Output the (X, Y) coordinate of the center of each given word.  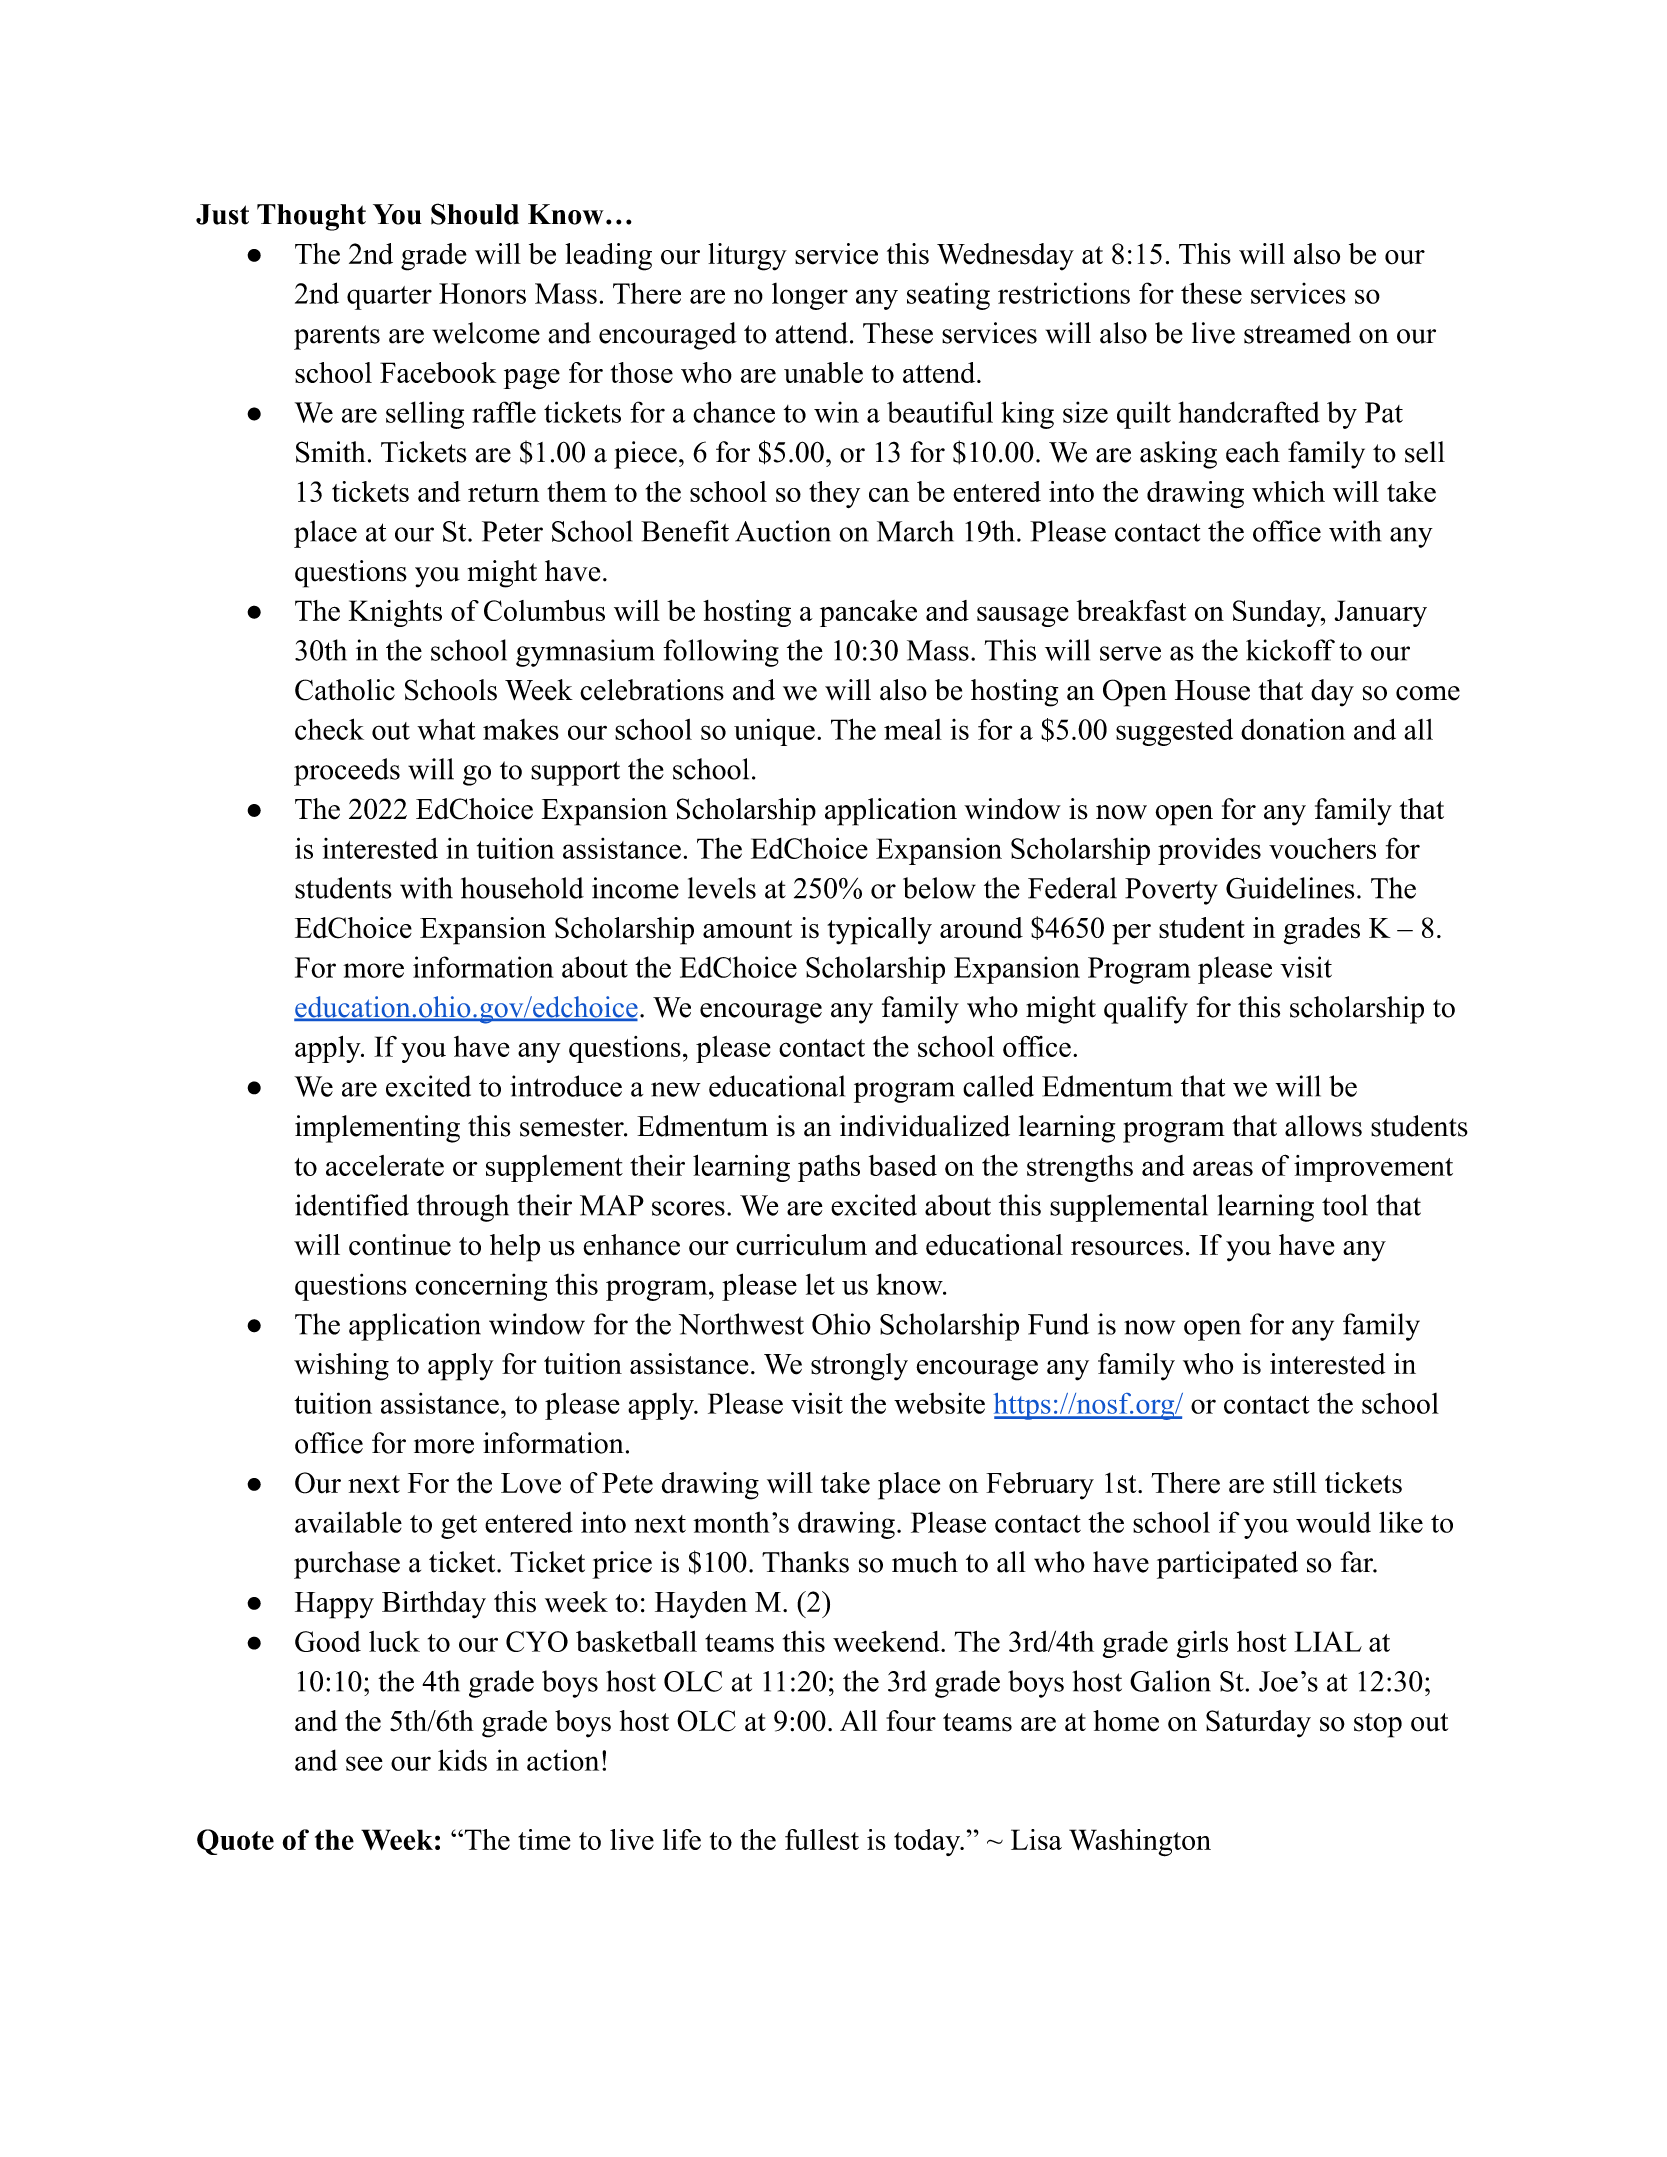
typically (879, 931)
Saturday (1258, 1724)
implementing (377, 1129)
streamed (1297, 333)
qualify (1146, 1010)
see (364, 1763)
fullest (822, 1839)
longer (810, 296)
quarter (389, 298)
